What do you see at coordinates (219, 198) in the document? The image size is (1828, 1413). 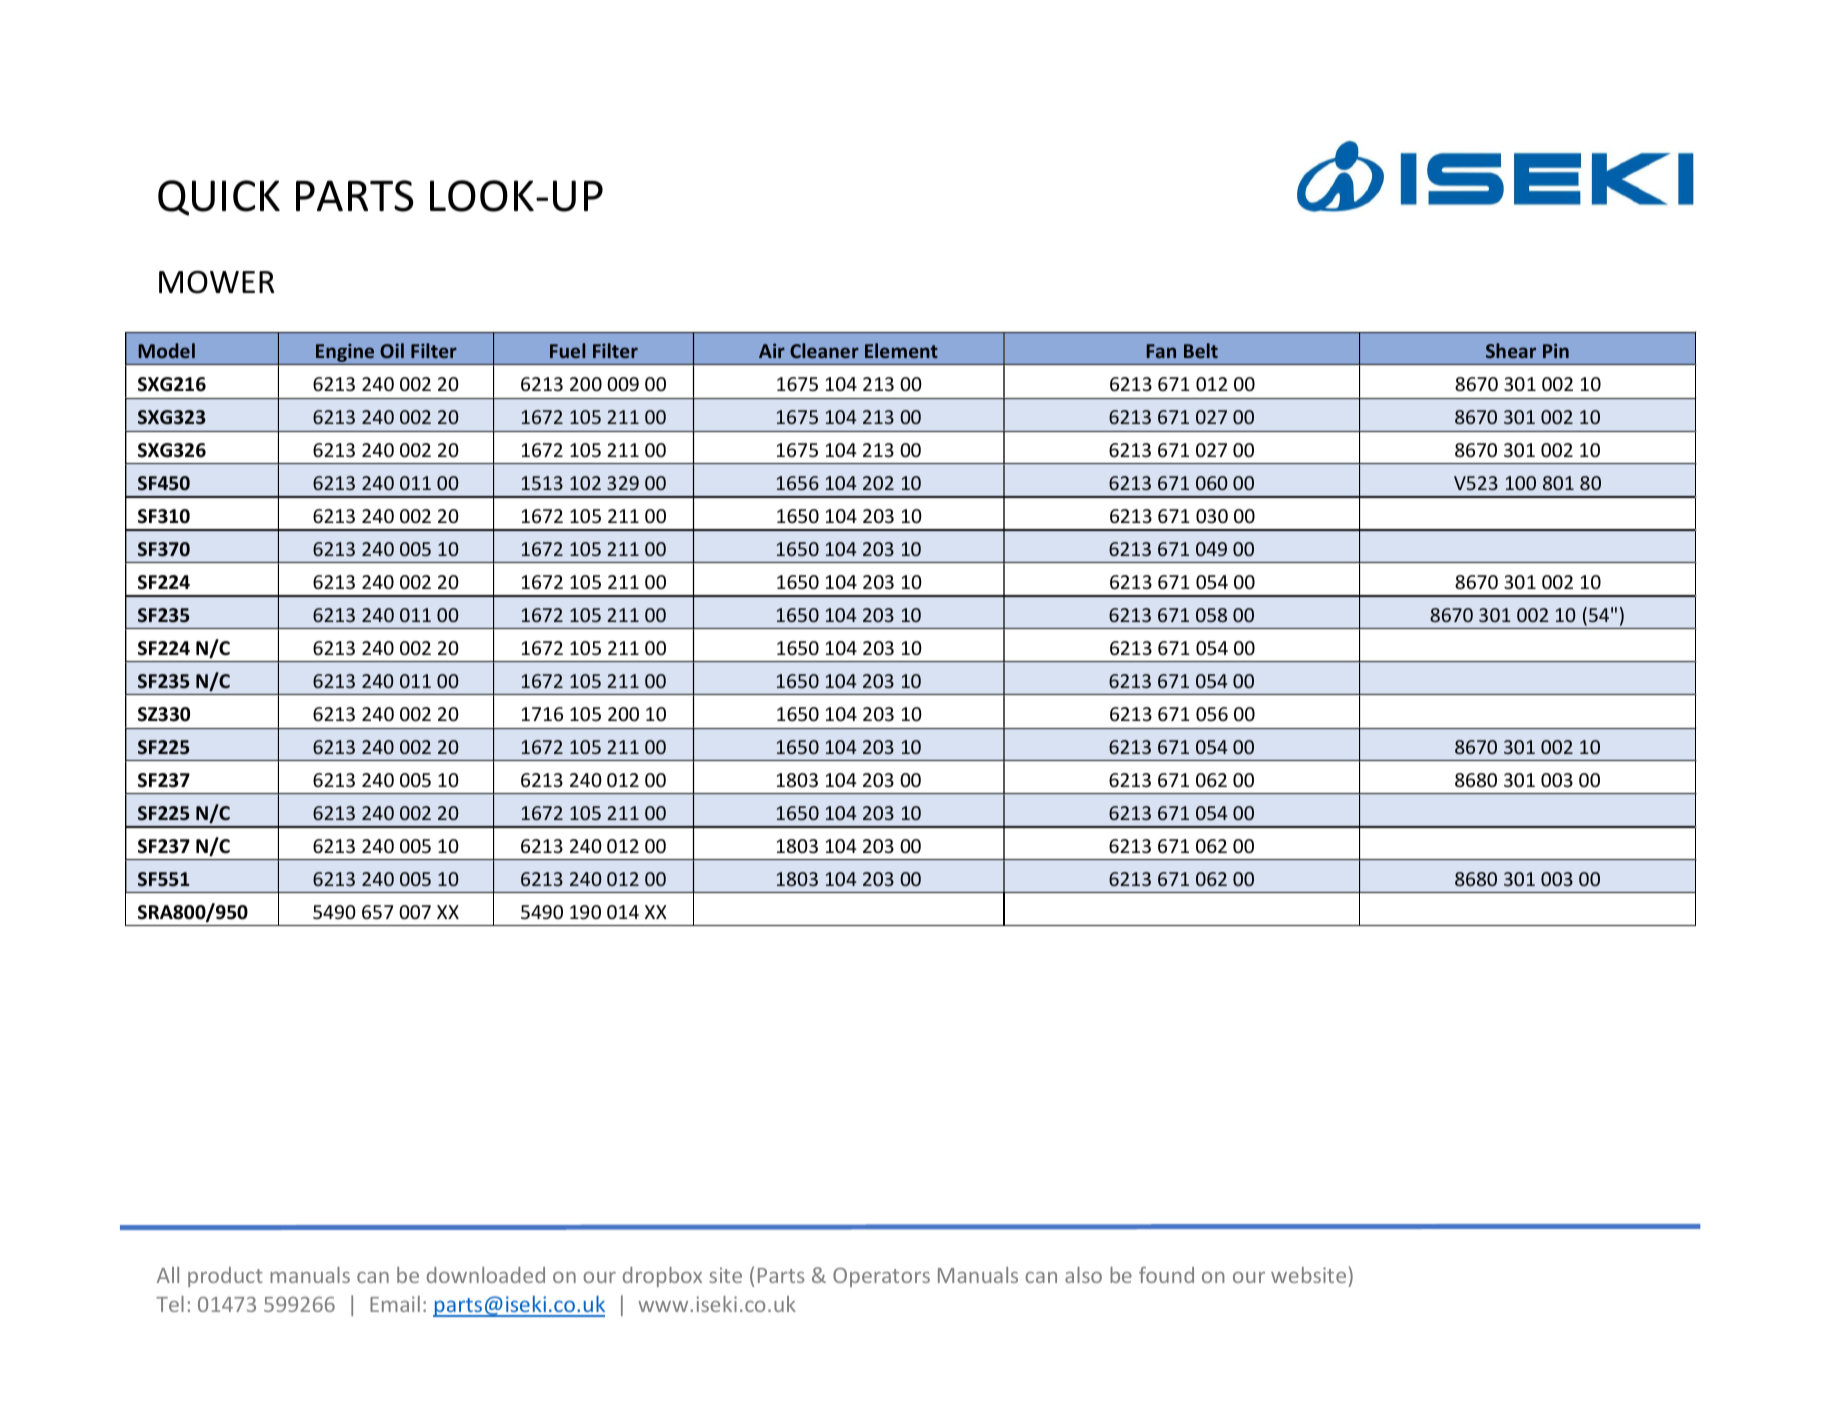 I see `QUICK` at bounding box center [219, 198].
